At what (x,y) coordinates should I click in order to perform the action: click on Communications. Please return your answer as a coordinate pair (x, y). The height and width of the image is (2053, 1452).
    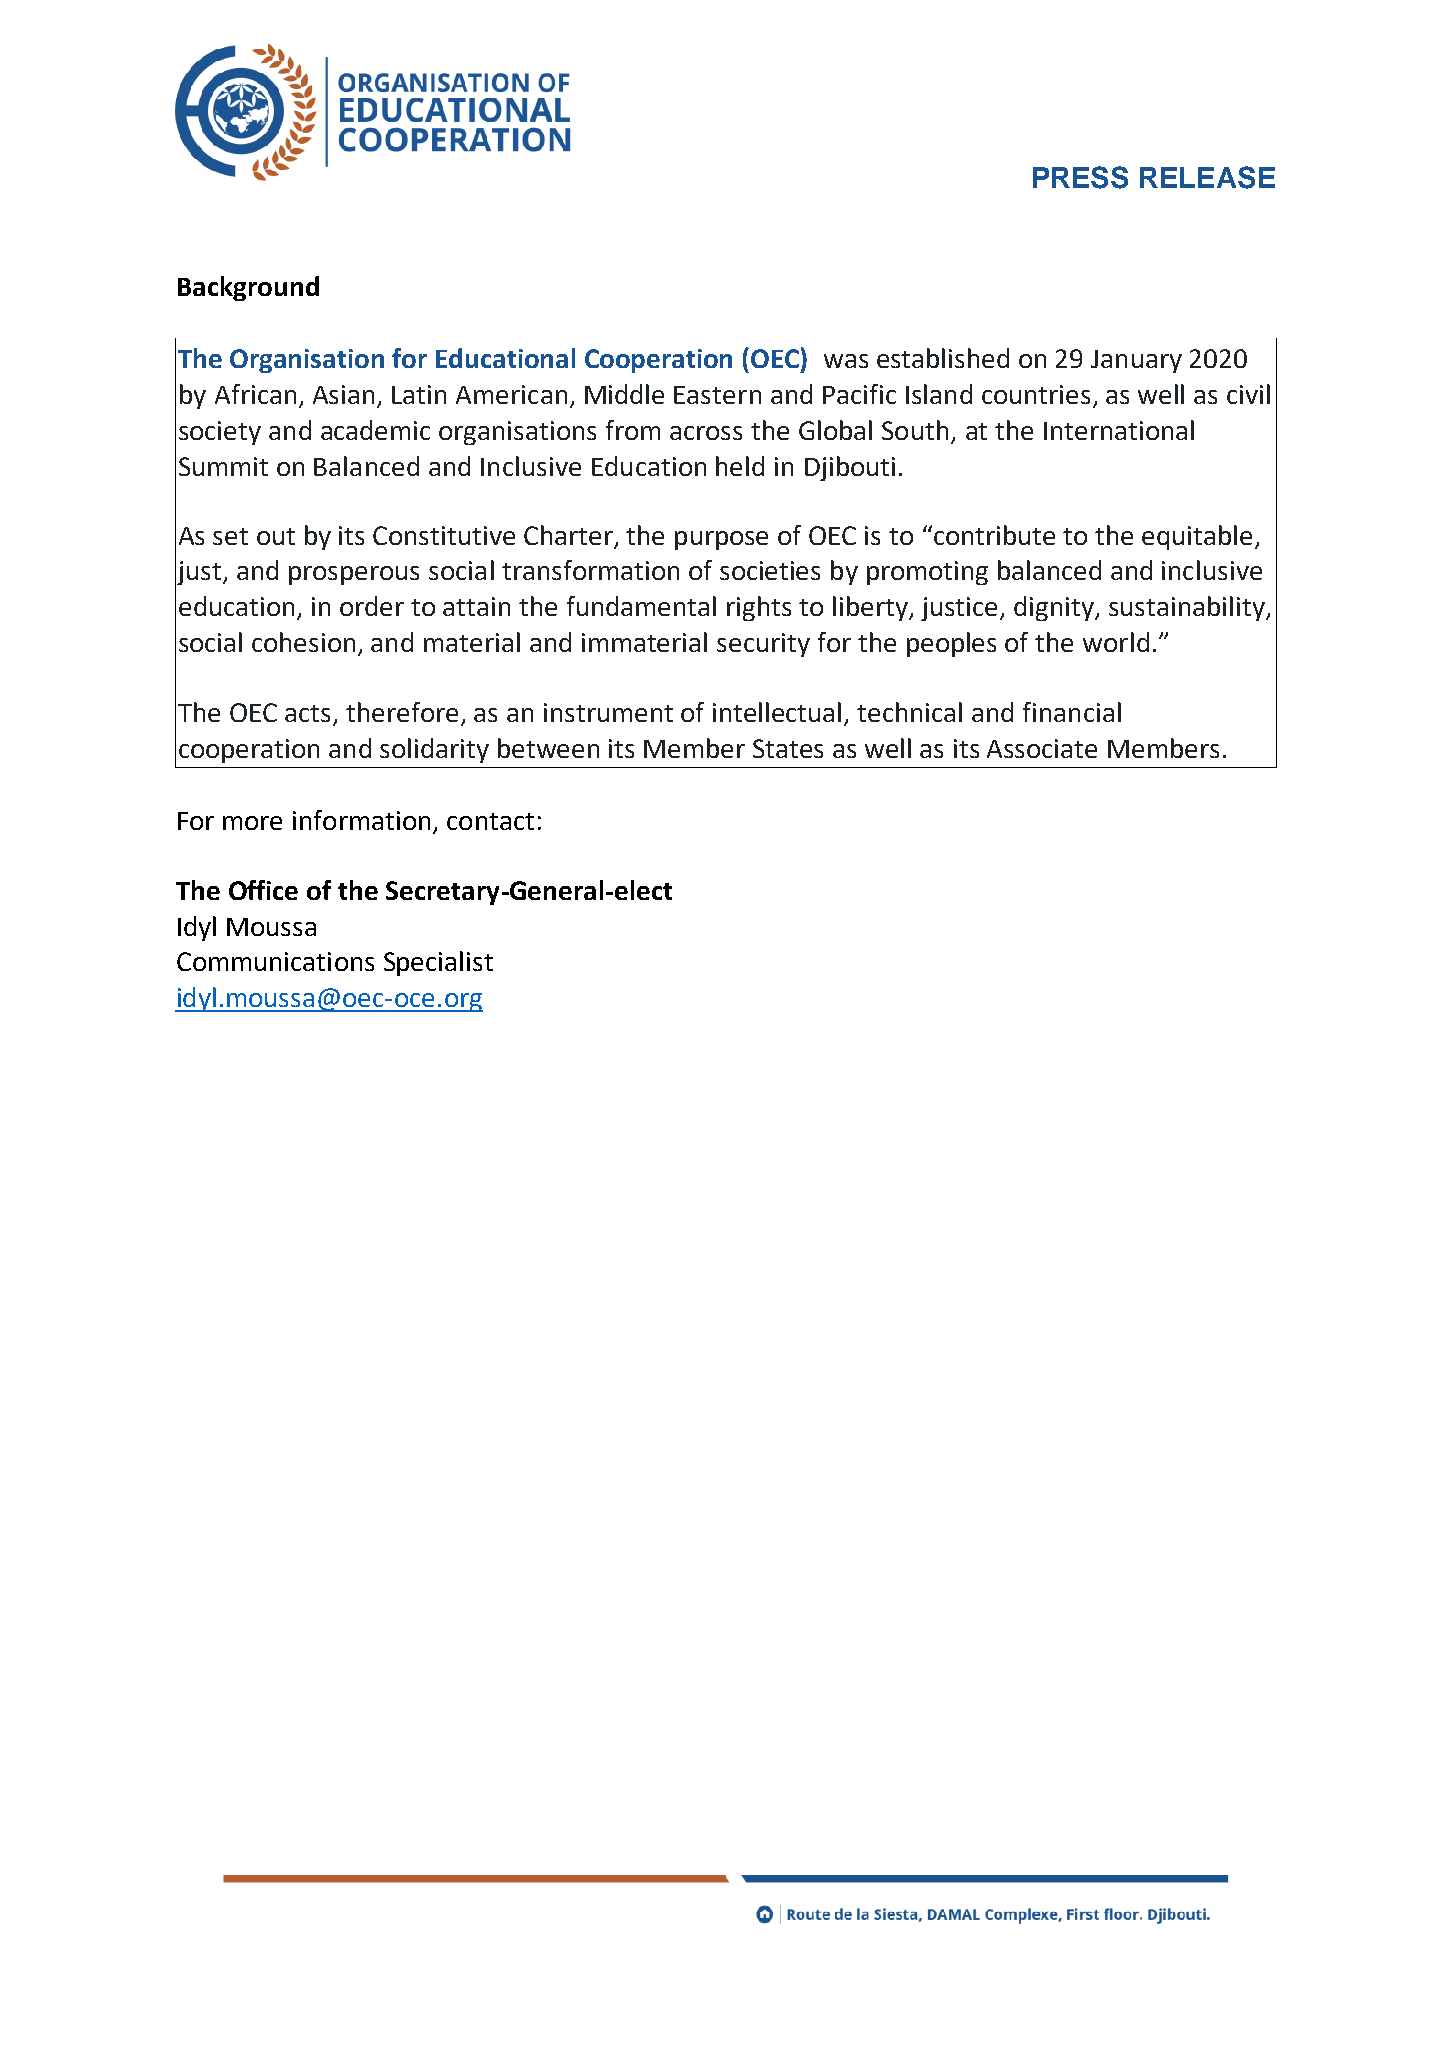
    Looking at the image, I should click on (275, 961).
